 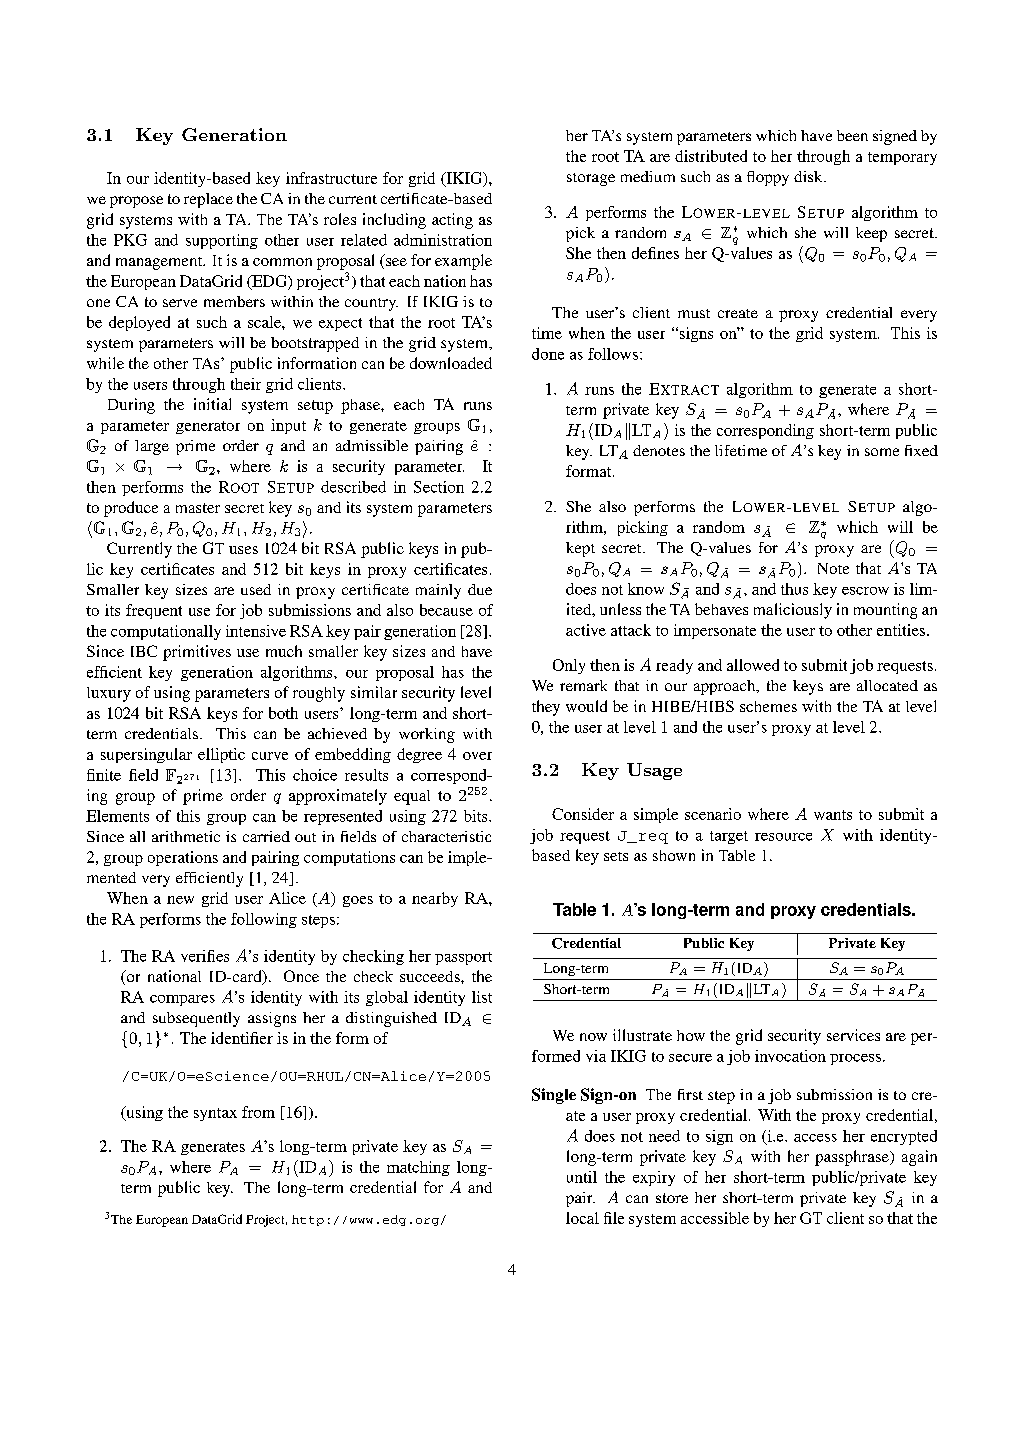 What do you see at coordinates (582, 1177) in the screenshot?
I see `until` at bounding box center [582, 1177].
